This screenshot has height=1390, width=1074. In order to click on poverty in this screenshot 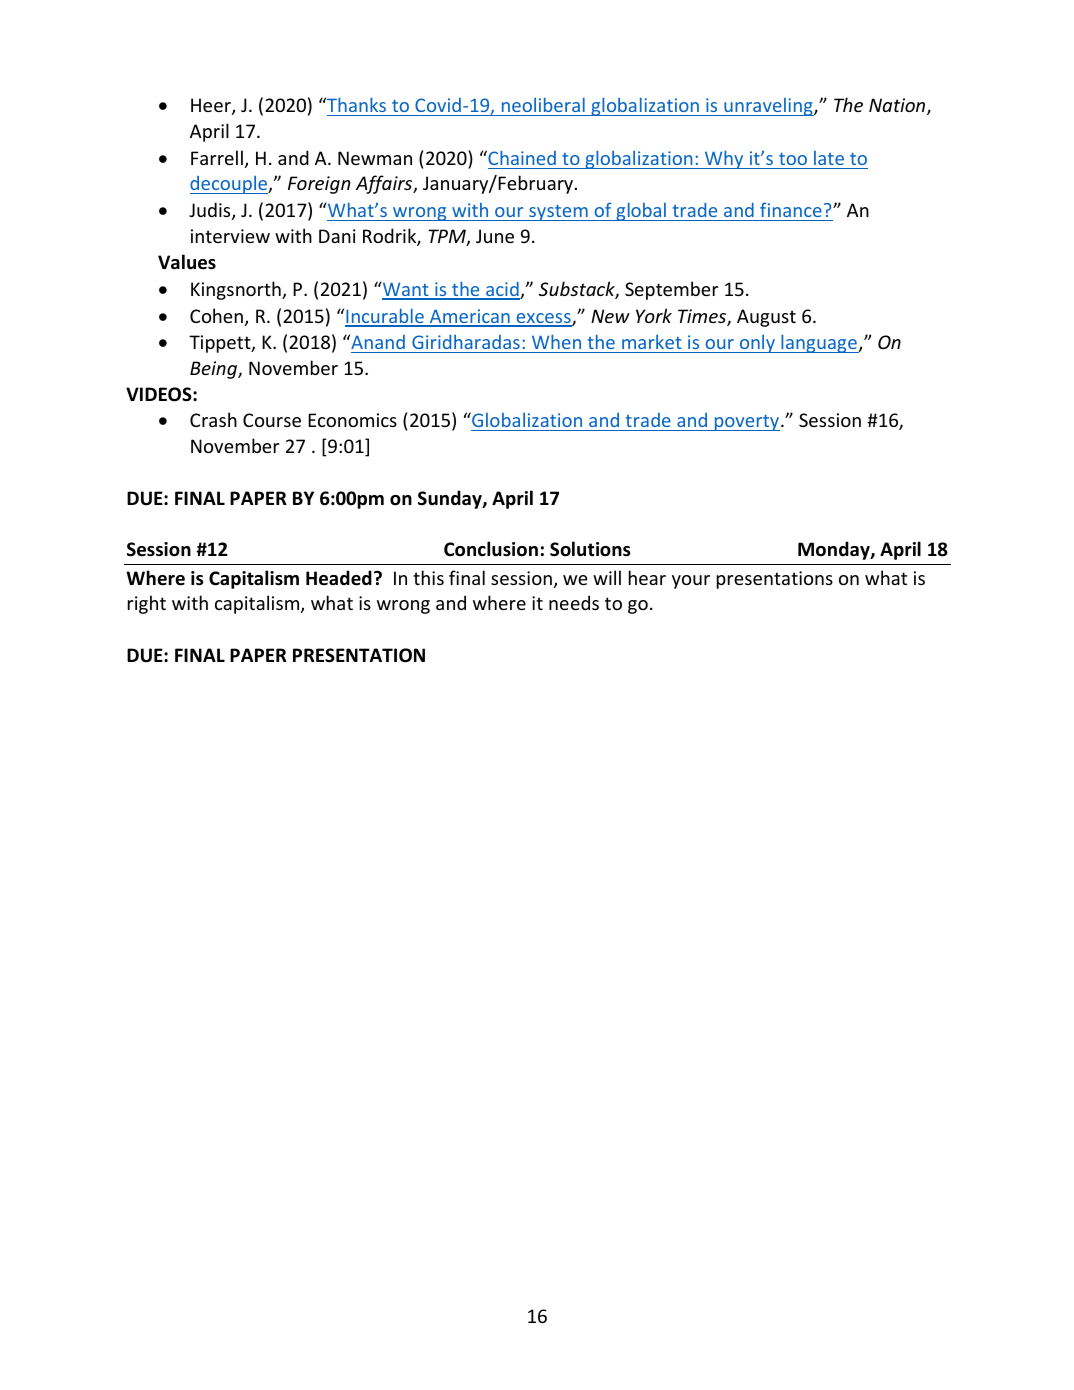, I will do `click(747, 423)`.
